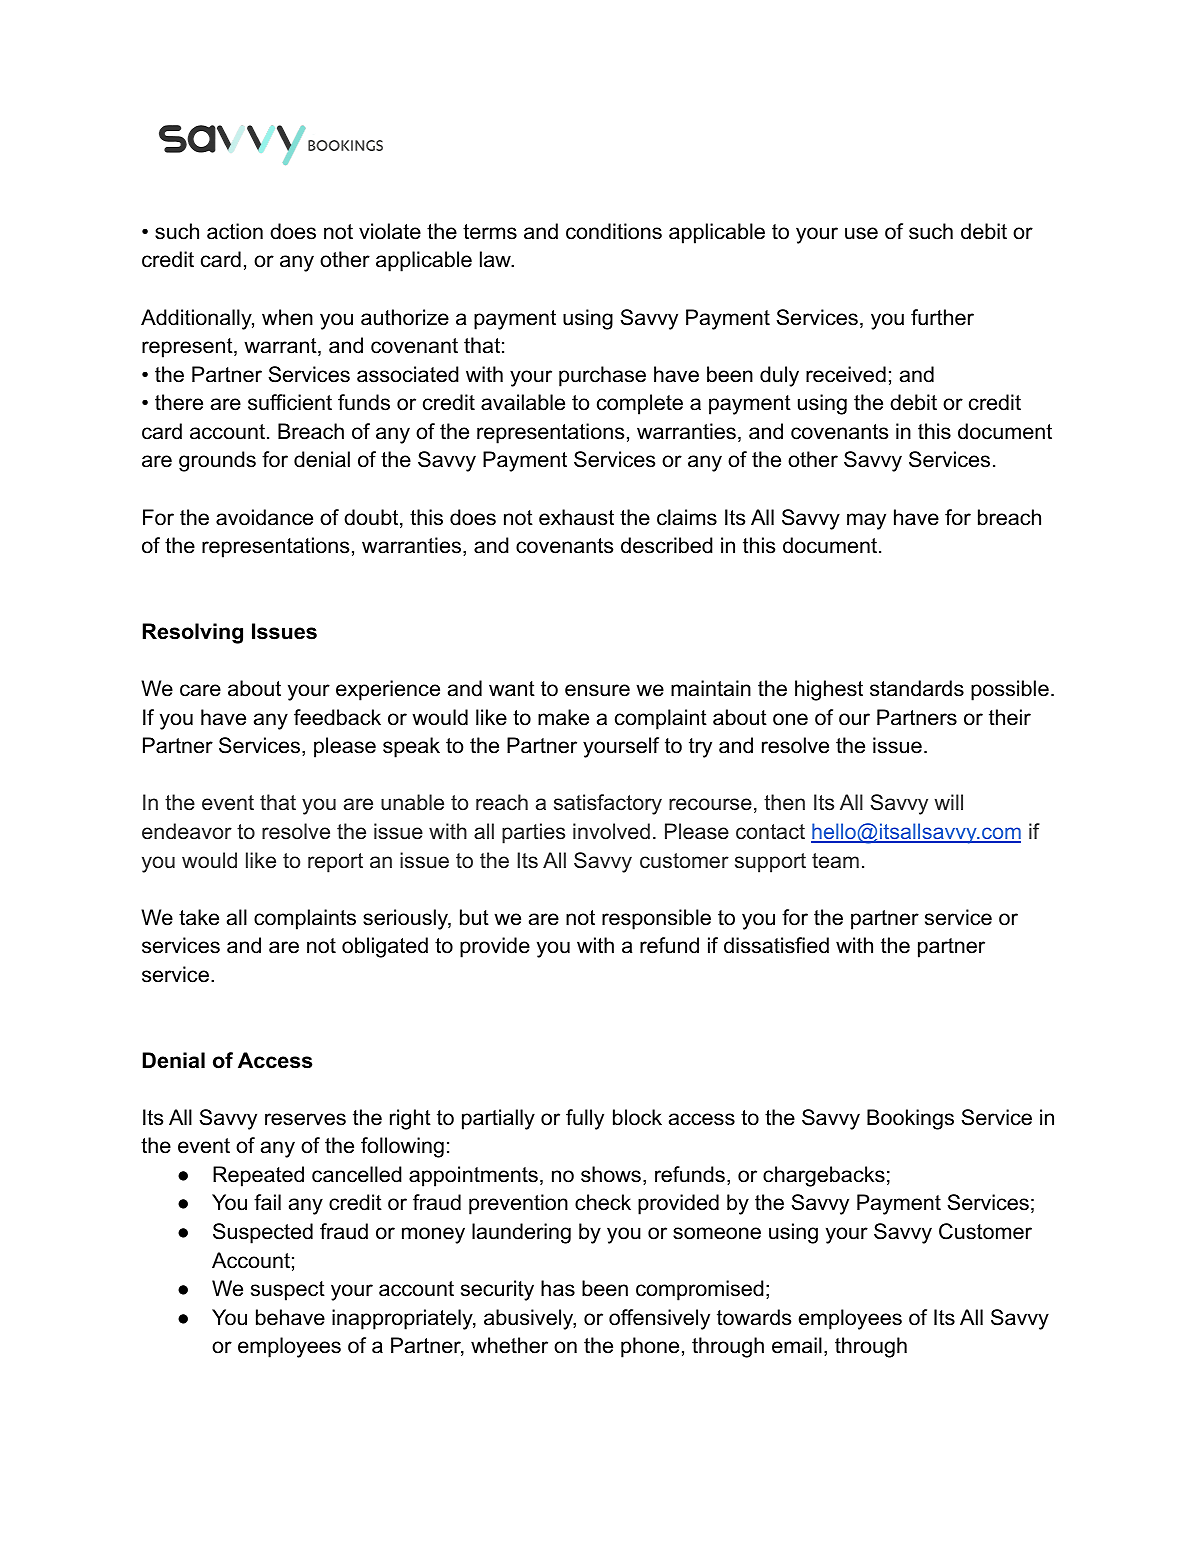 The image size is (1202, 1556). Describe the element at coordinates (797, 1345) in the screenshot. I see `email` at that location.
